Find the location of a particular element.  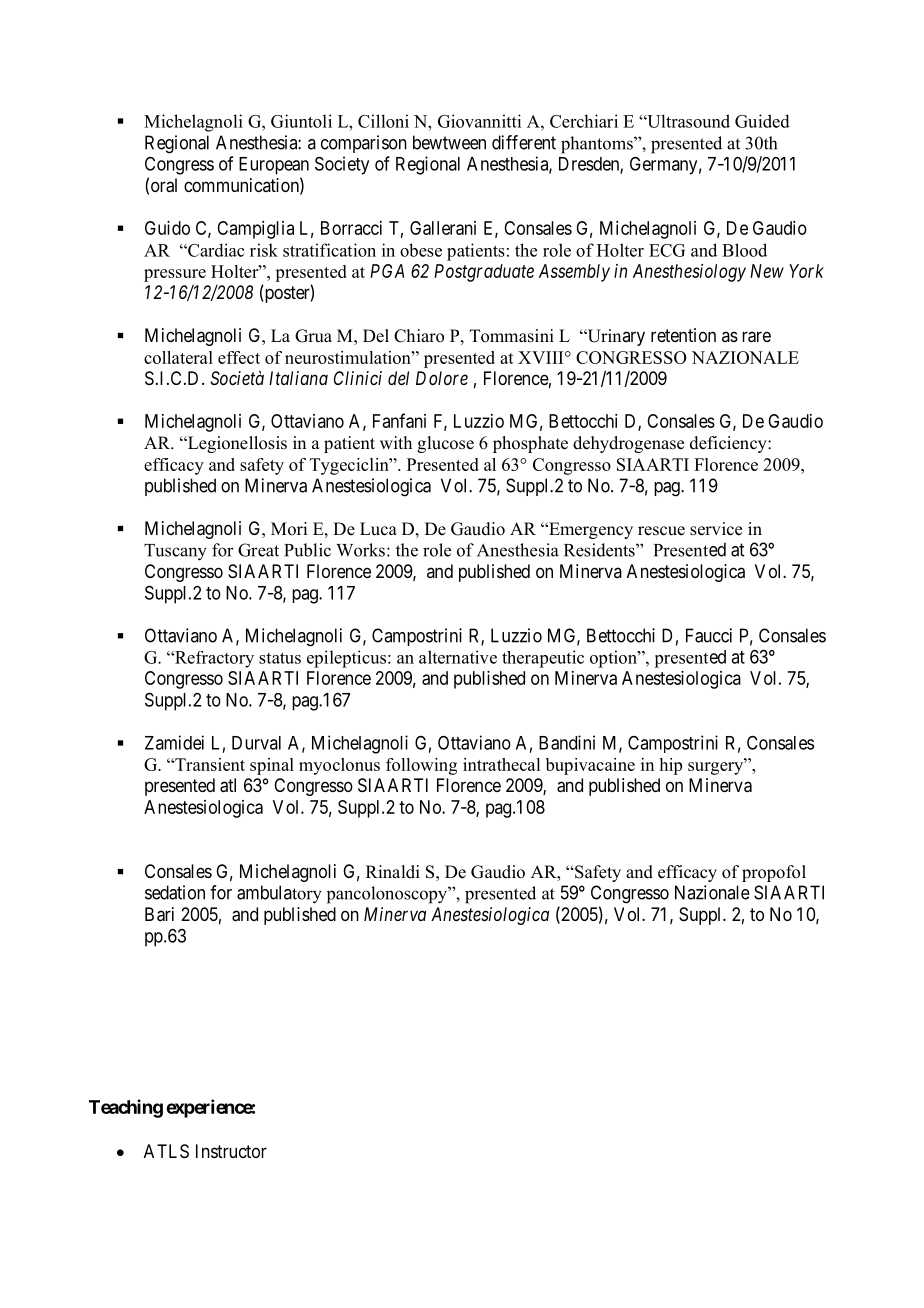

option is located at coordinates (614, 659).
